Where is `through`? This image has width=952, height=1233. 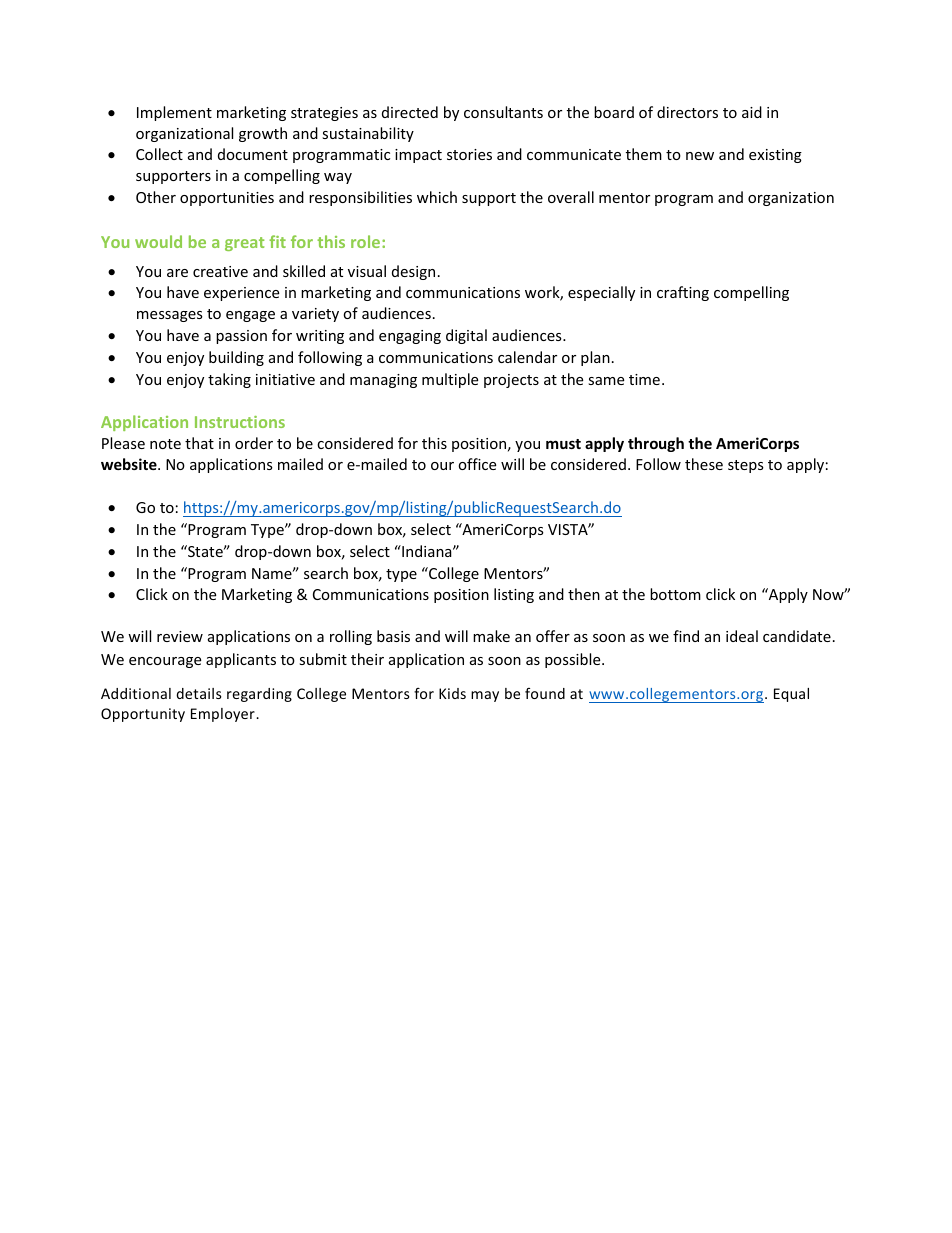 through is located at coordinates (656, 444).
